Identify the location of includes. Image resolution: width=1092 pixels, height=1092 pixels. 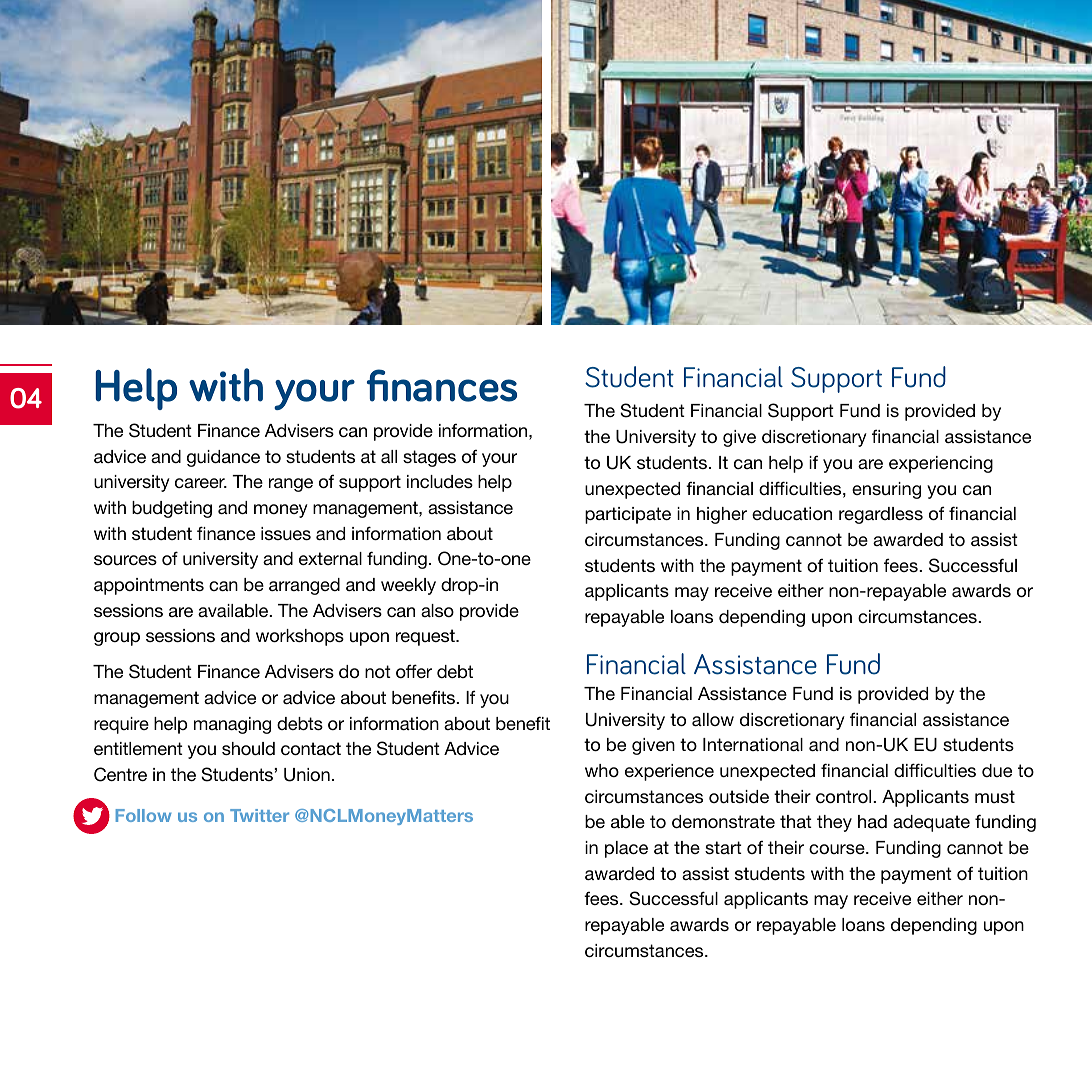
(440, 481).
